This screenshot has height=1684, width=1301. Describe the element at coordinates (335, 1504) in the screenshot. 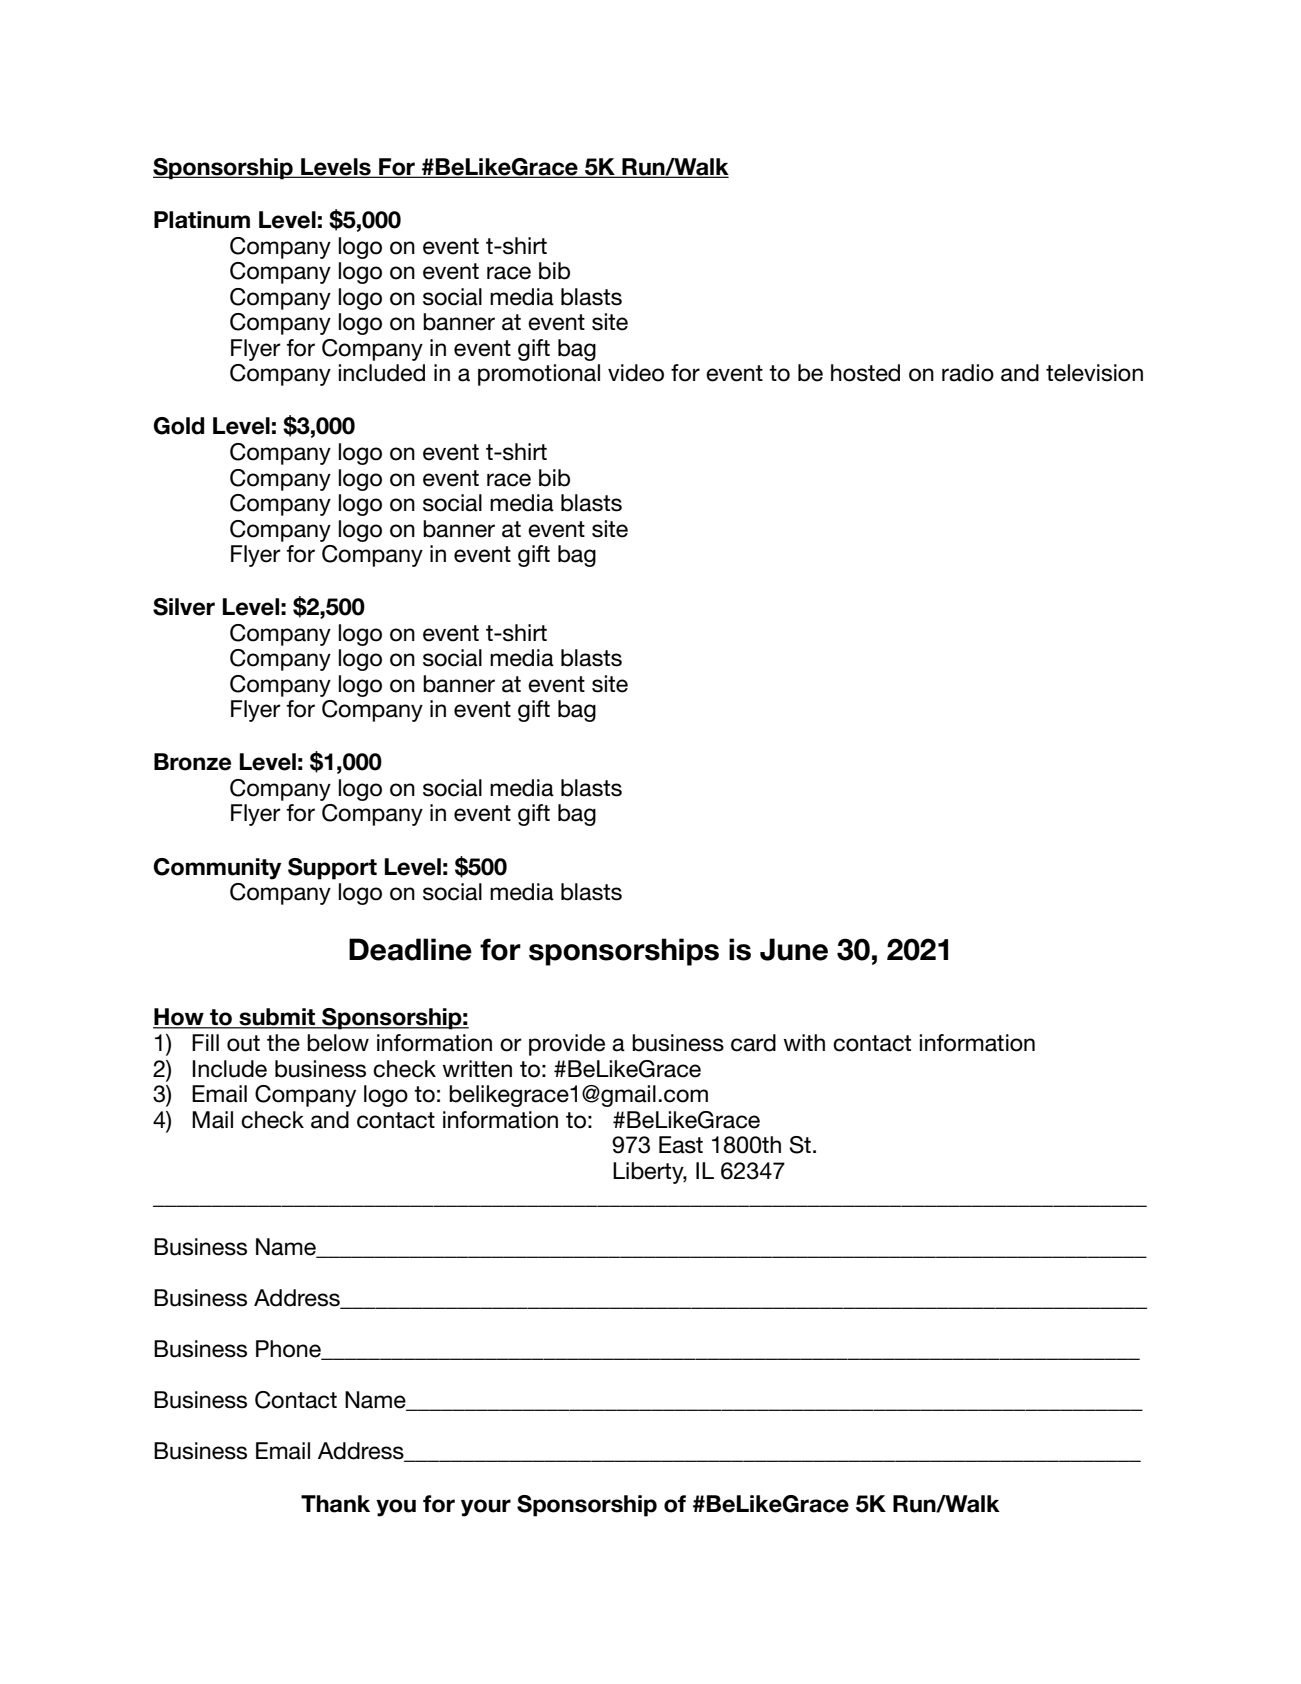

I see `Thank` at that location.
